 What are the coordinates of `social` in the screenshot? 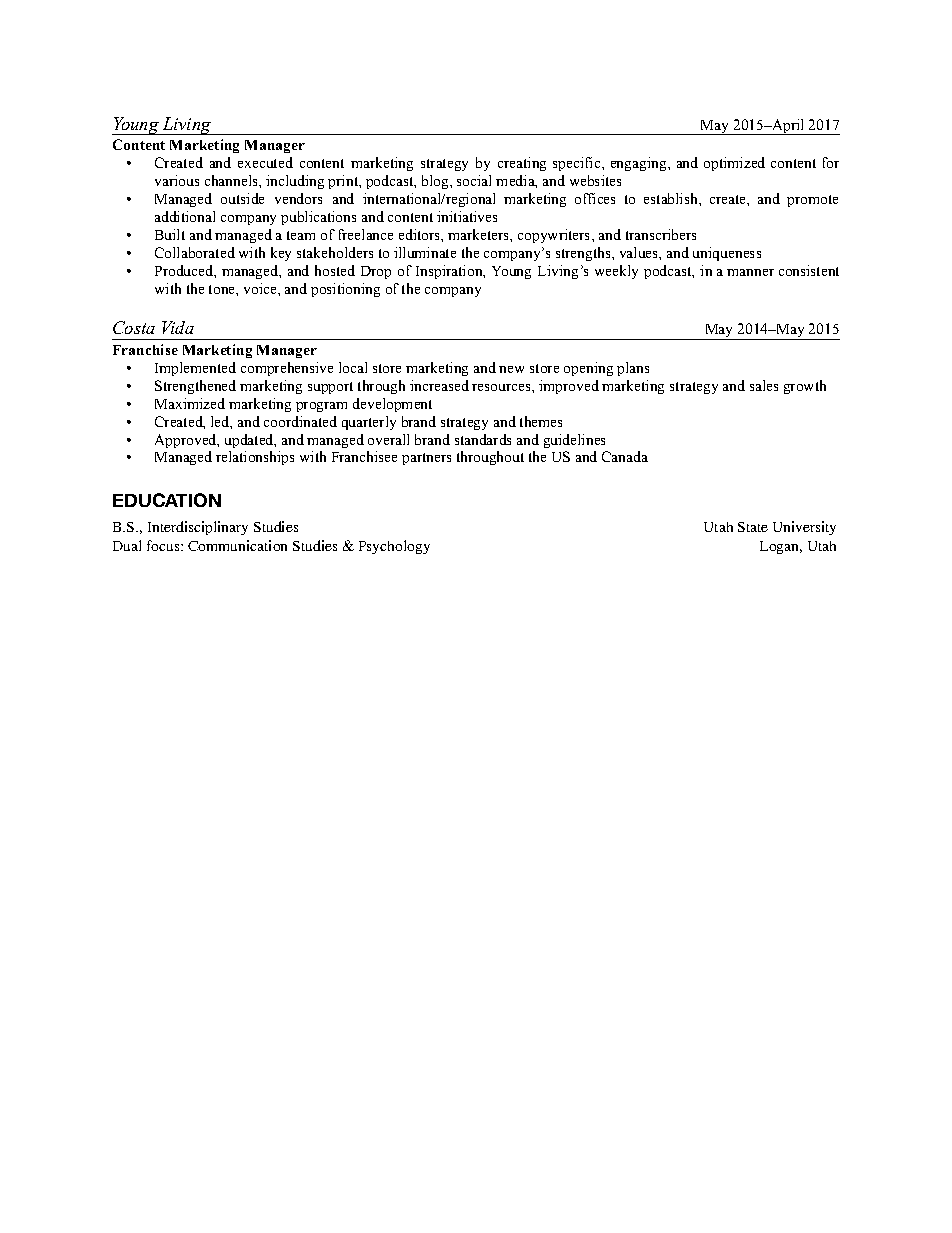 It's located at (474, 180).
